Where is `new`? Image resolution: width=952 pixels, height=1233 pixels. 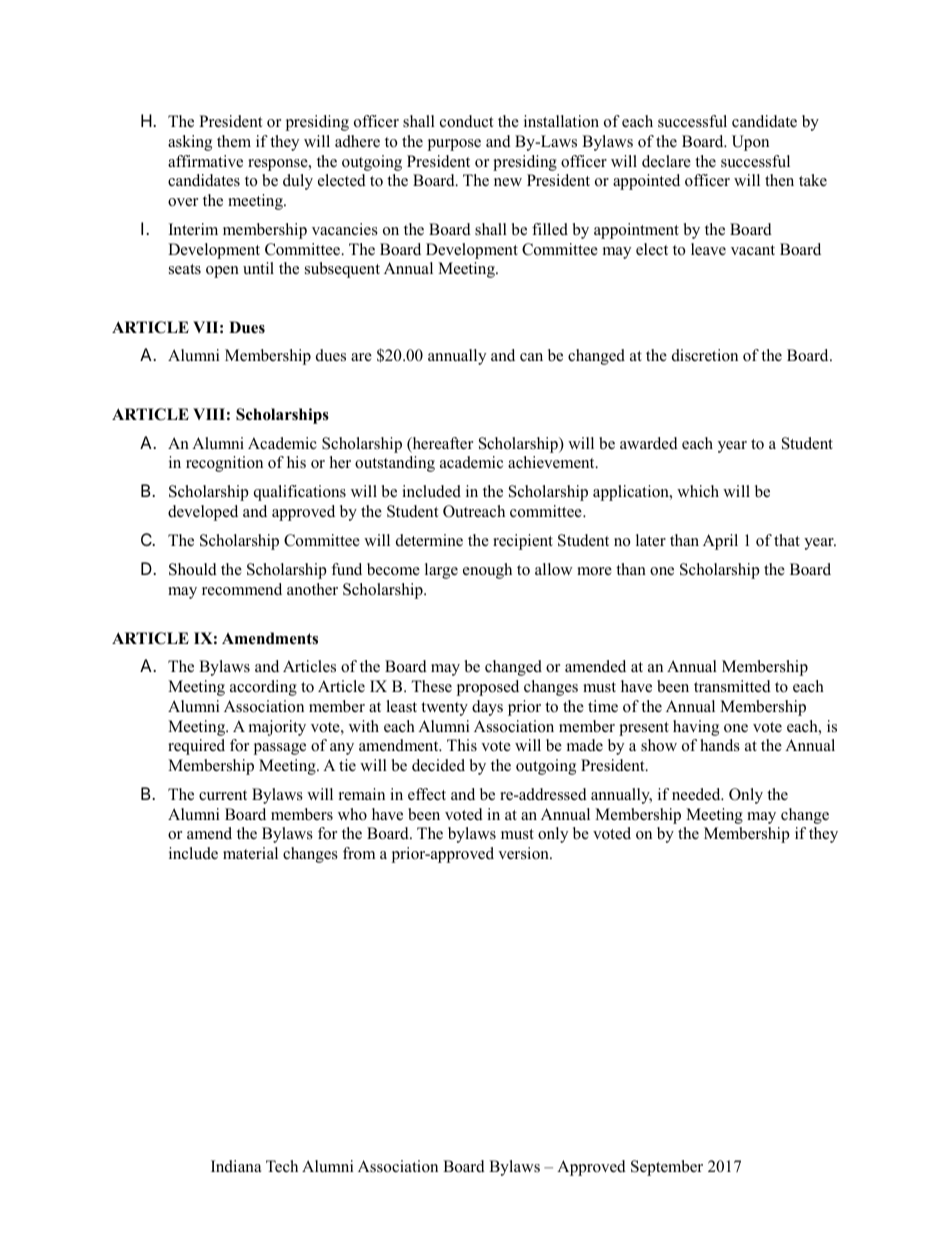 new is located at coordinates (508, 182).
